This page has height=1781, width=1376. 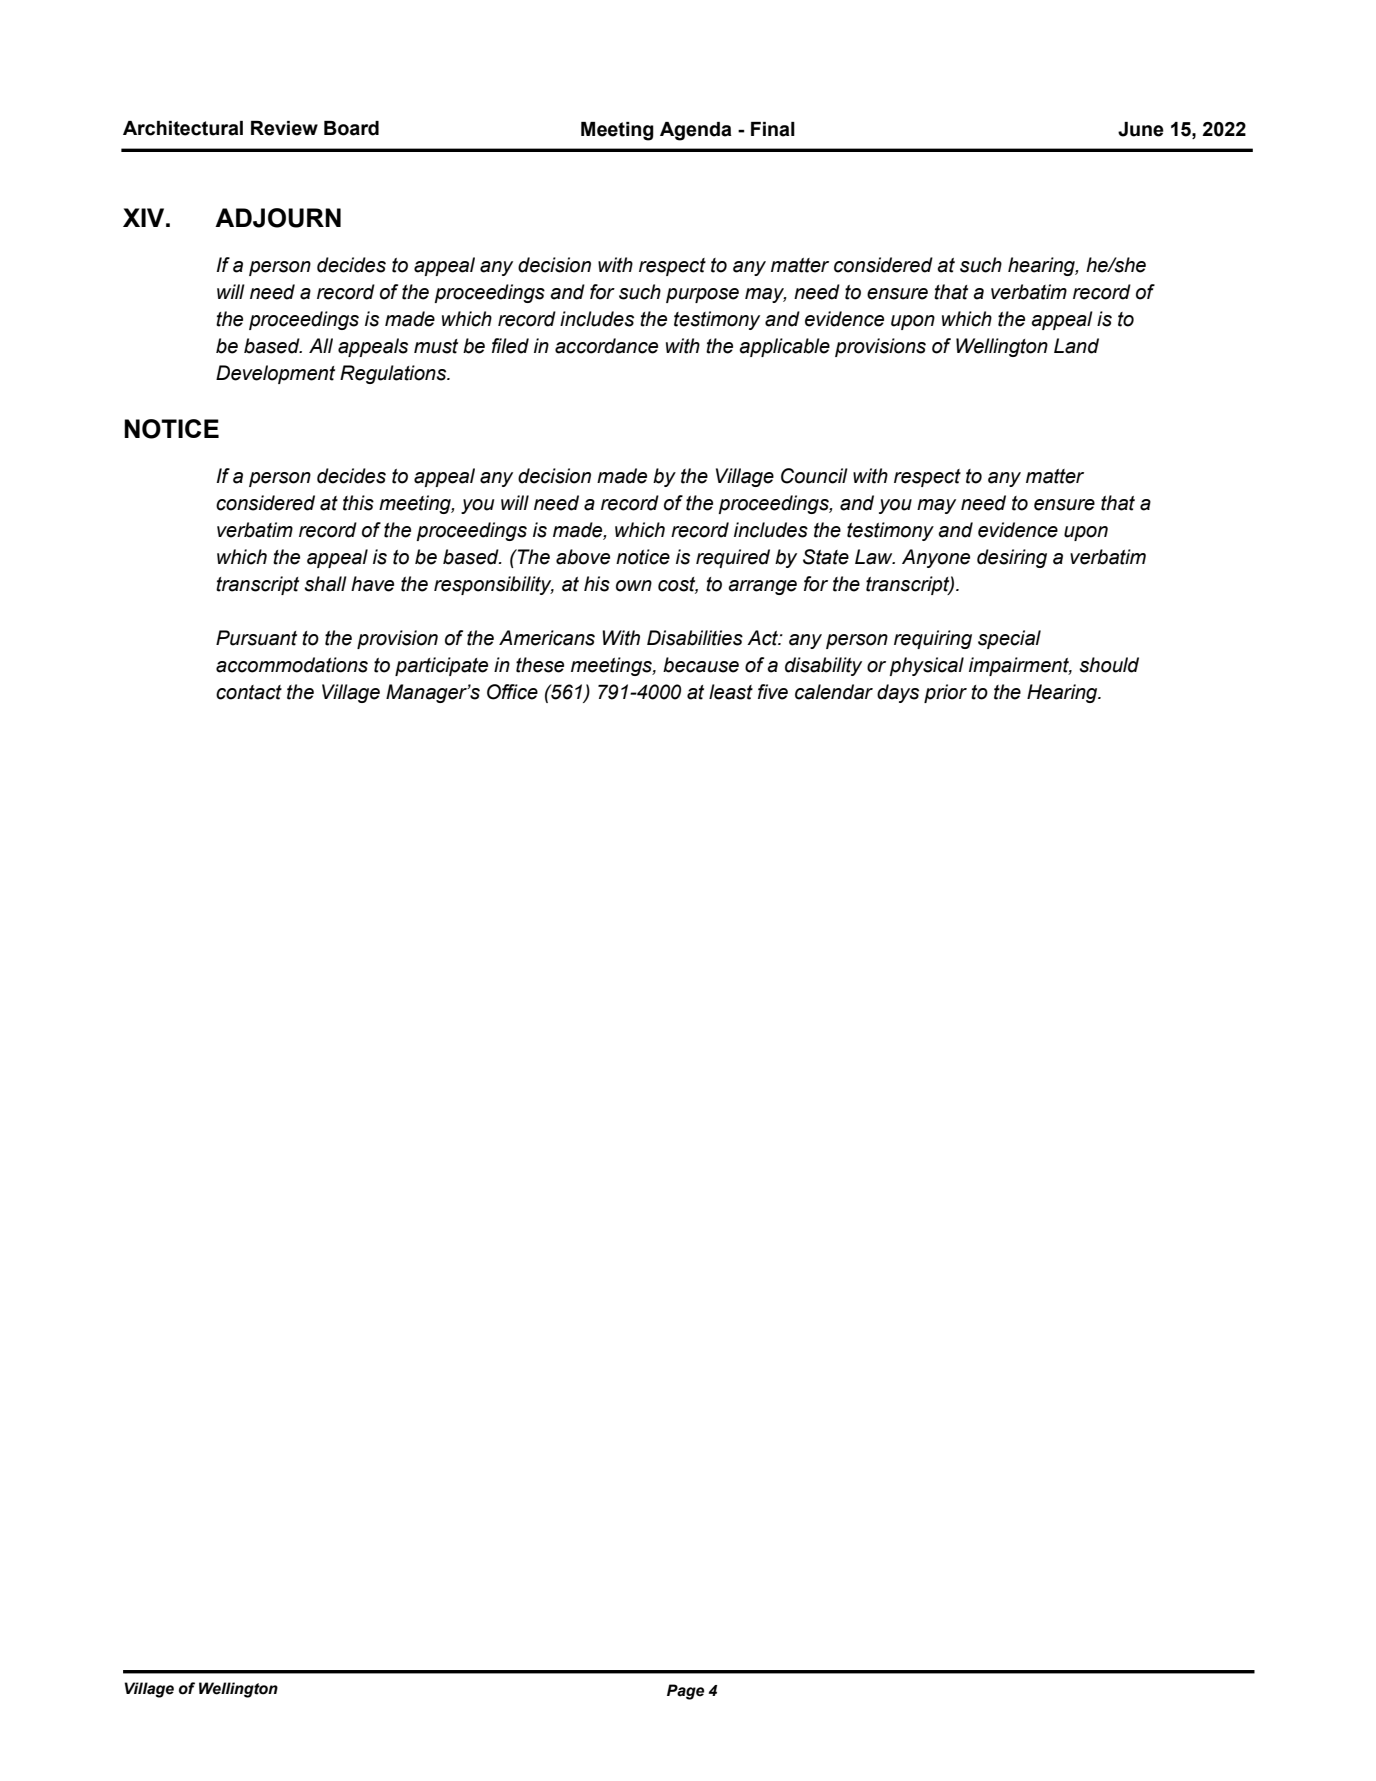 What do you see at coordinates (731, 692) in the page?
I see `least` at bounding box center [731, 692].
